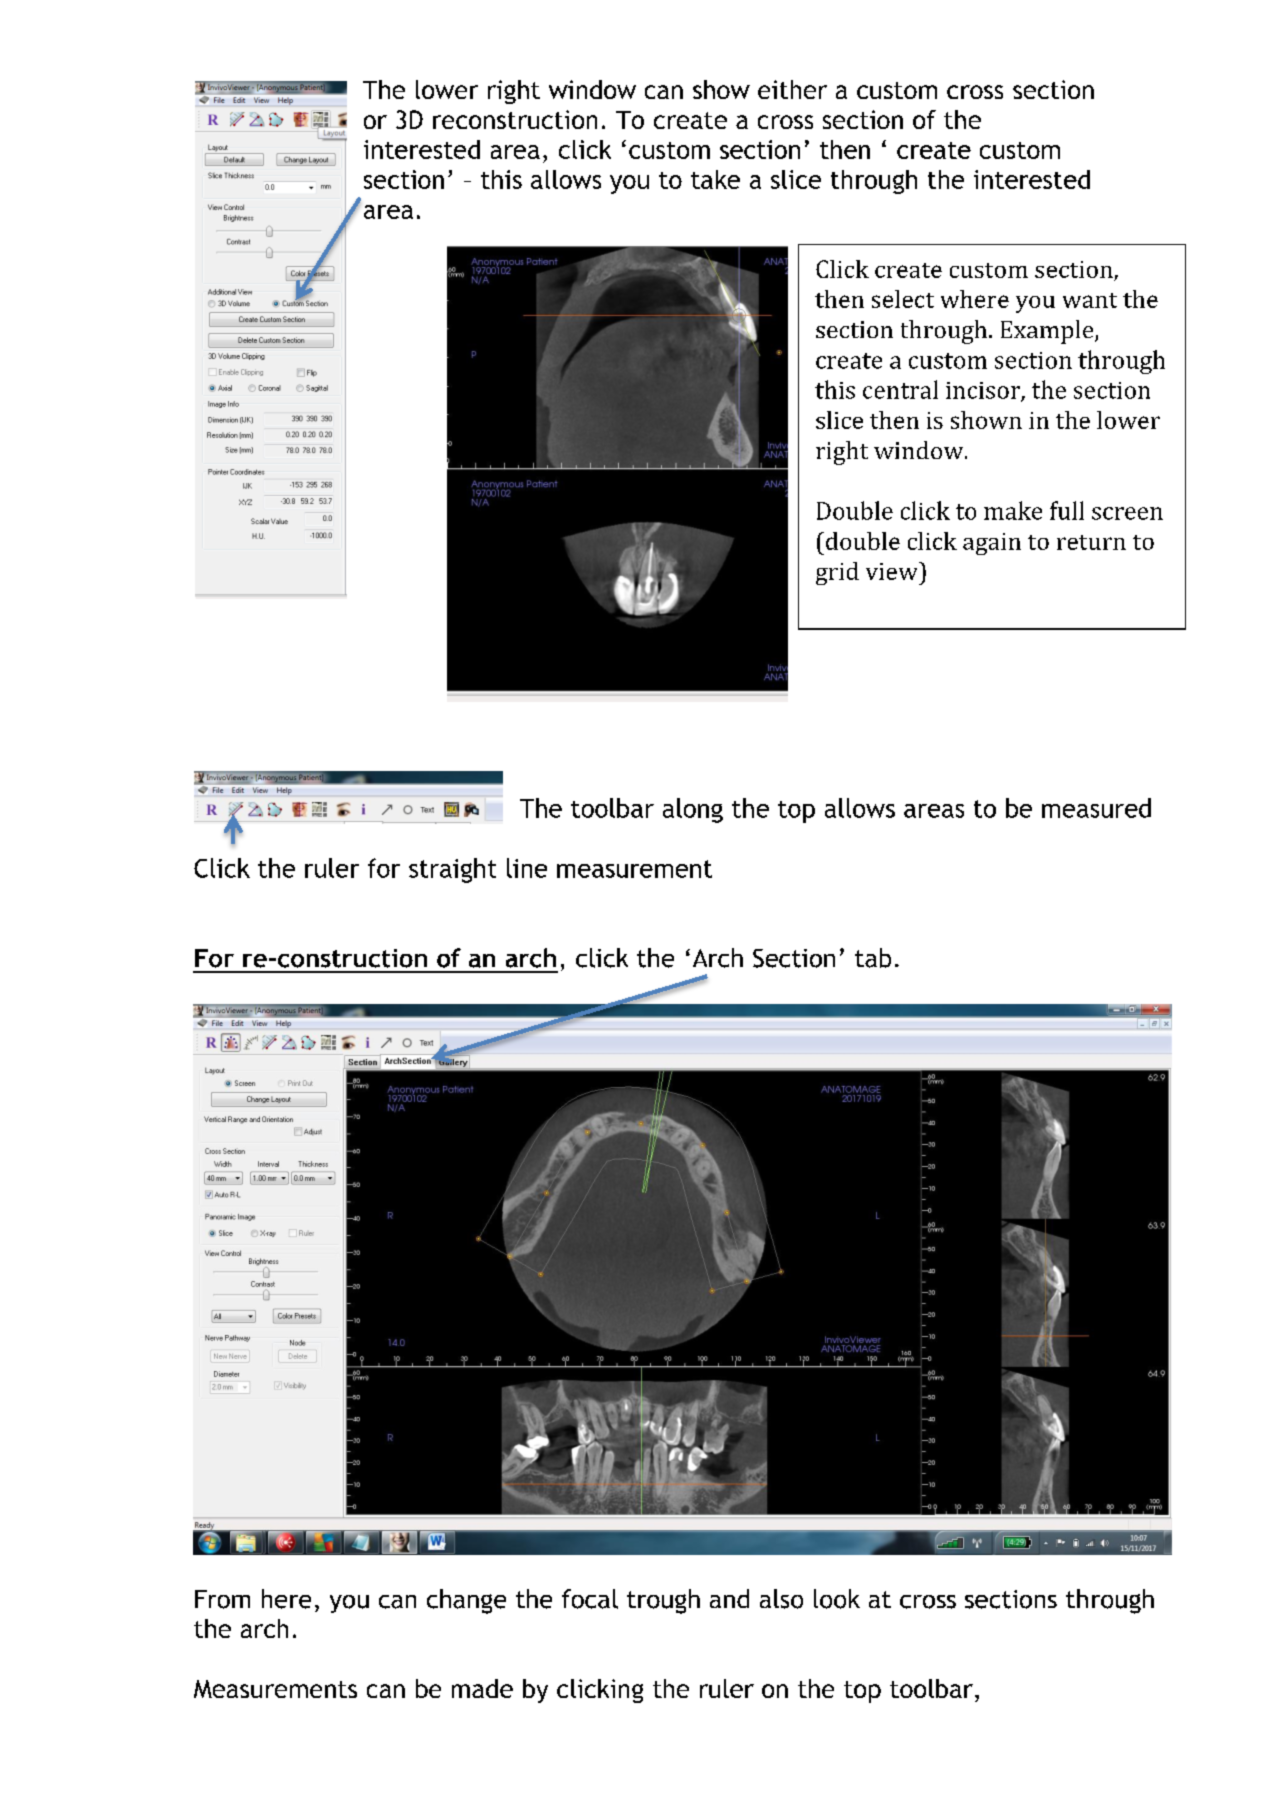  What do you see at coordinates (715, 179) in the page?
I see `take` at bounding box center [715, 179].
